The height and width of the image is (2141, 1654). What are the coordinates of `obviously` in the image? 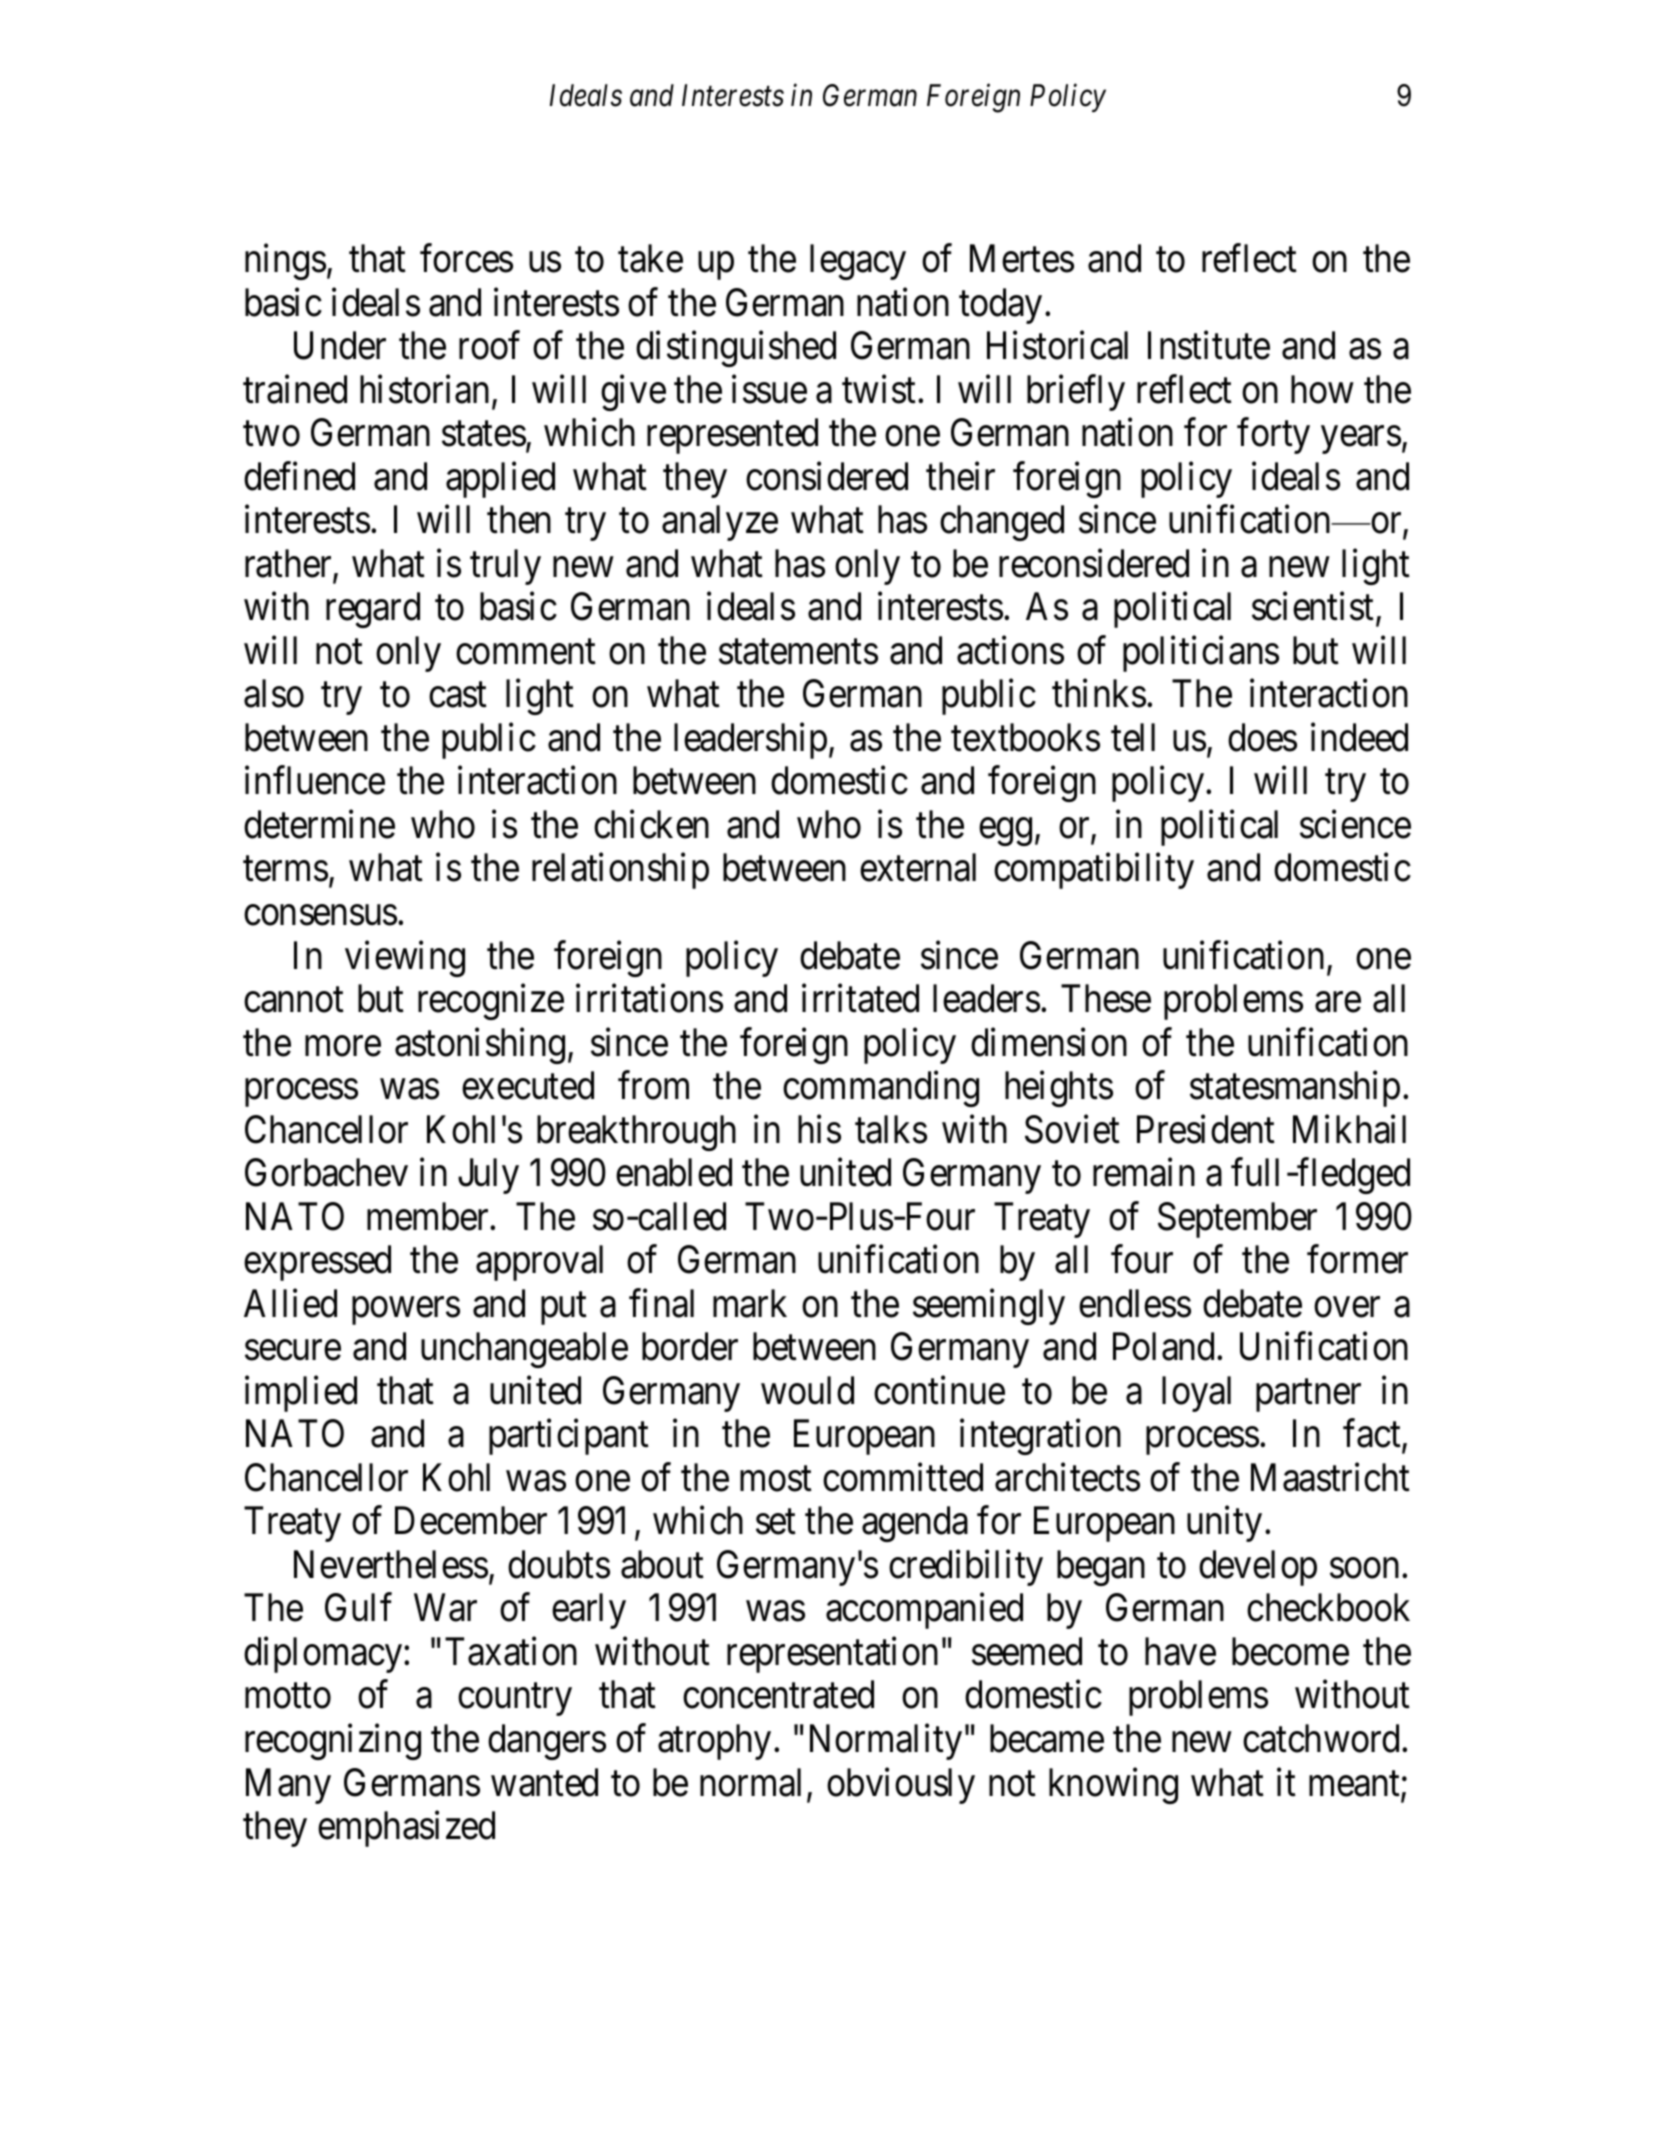 It's located at (901, 1786).
